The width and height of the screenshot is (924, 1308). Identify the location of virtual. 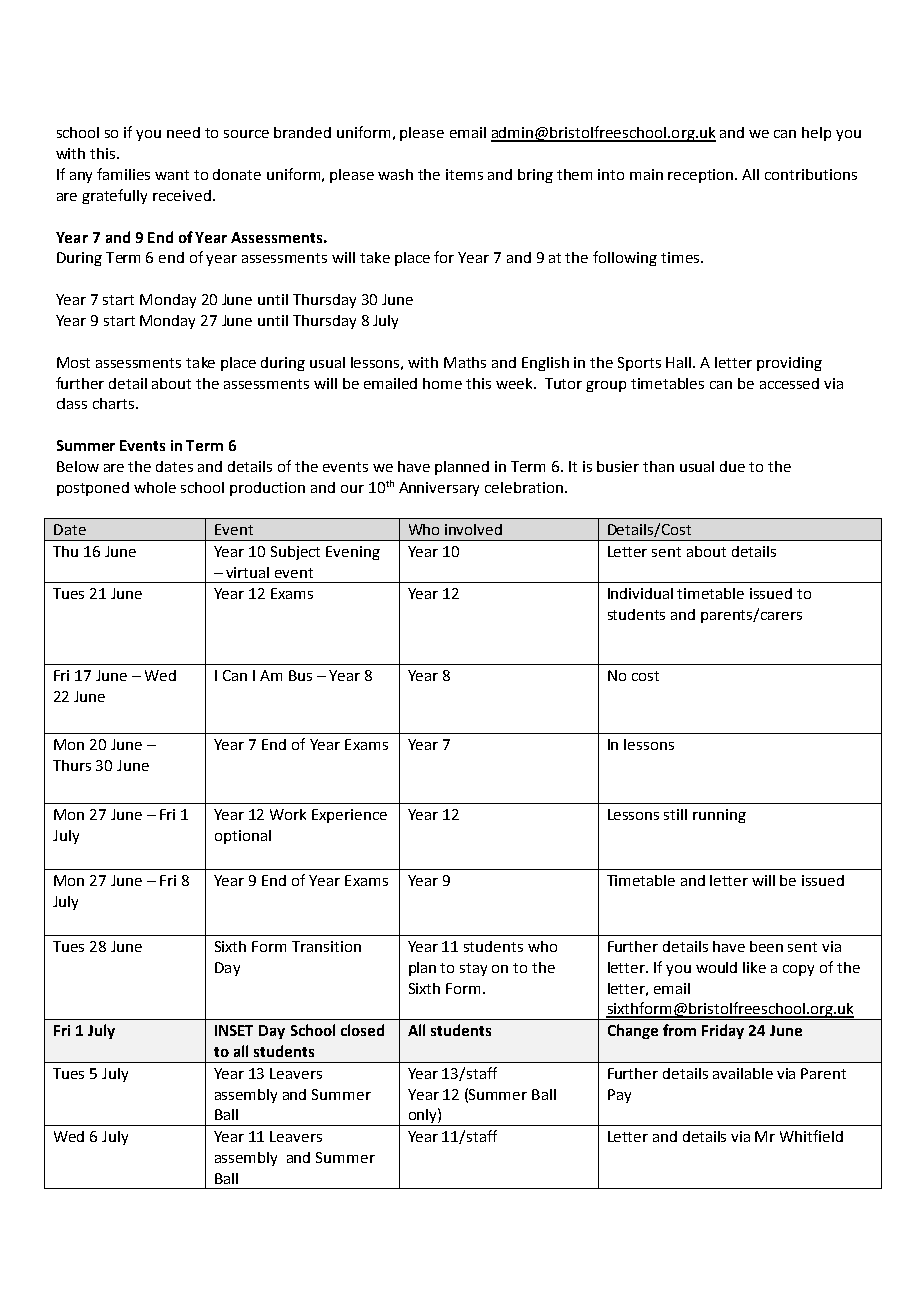
(247, 572).
